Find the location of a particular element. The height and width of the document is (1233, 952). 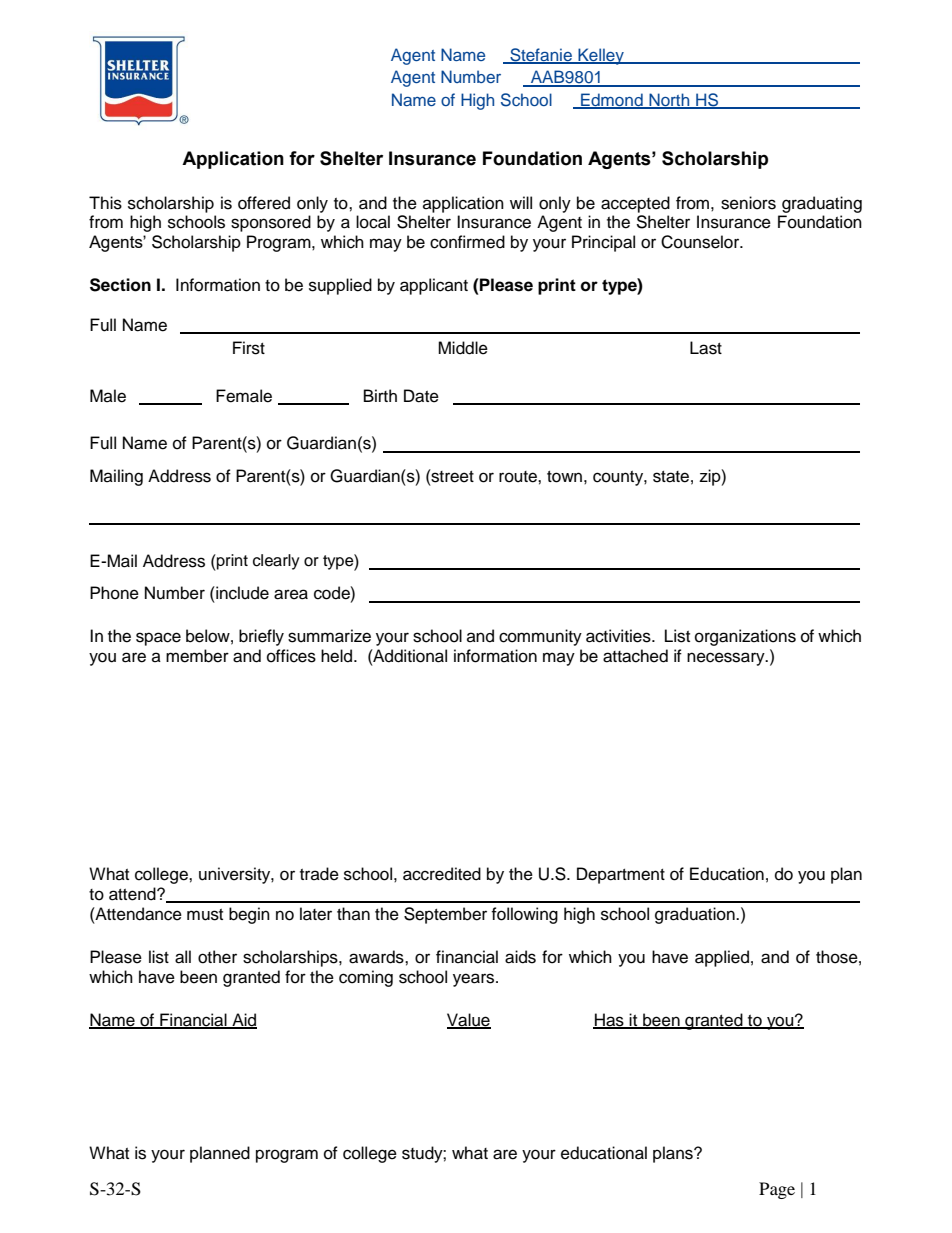

space is located at coordinates (158, 639).
